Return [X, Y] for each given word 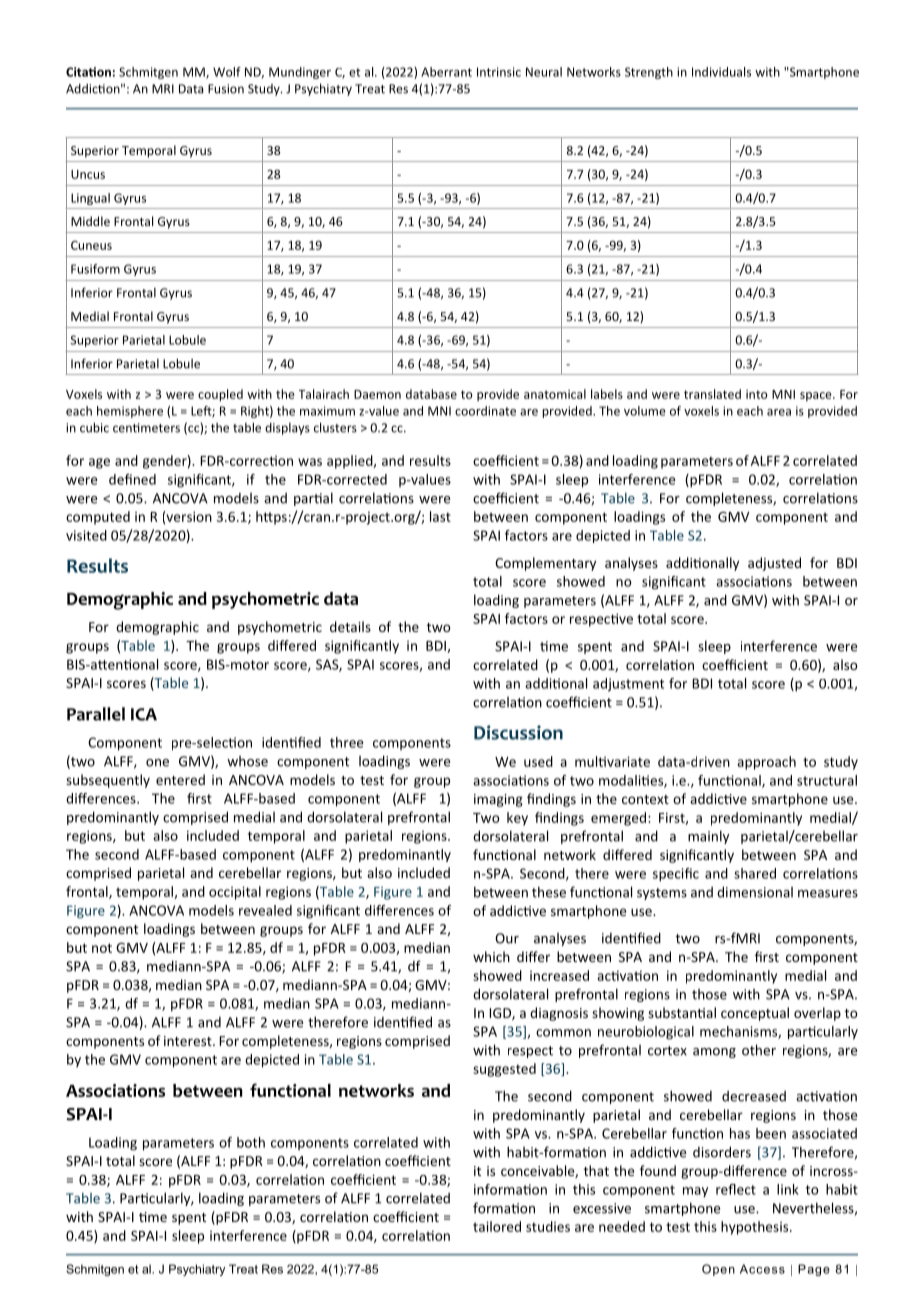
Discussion [518, 732]
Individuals [721, 72]
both [251, 1142]
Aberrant [446, 72]
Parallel [96, 714]
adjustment [628, 685]
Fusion [226, 89]
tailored [497, 1226]
